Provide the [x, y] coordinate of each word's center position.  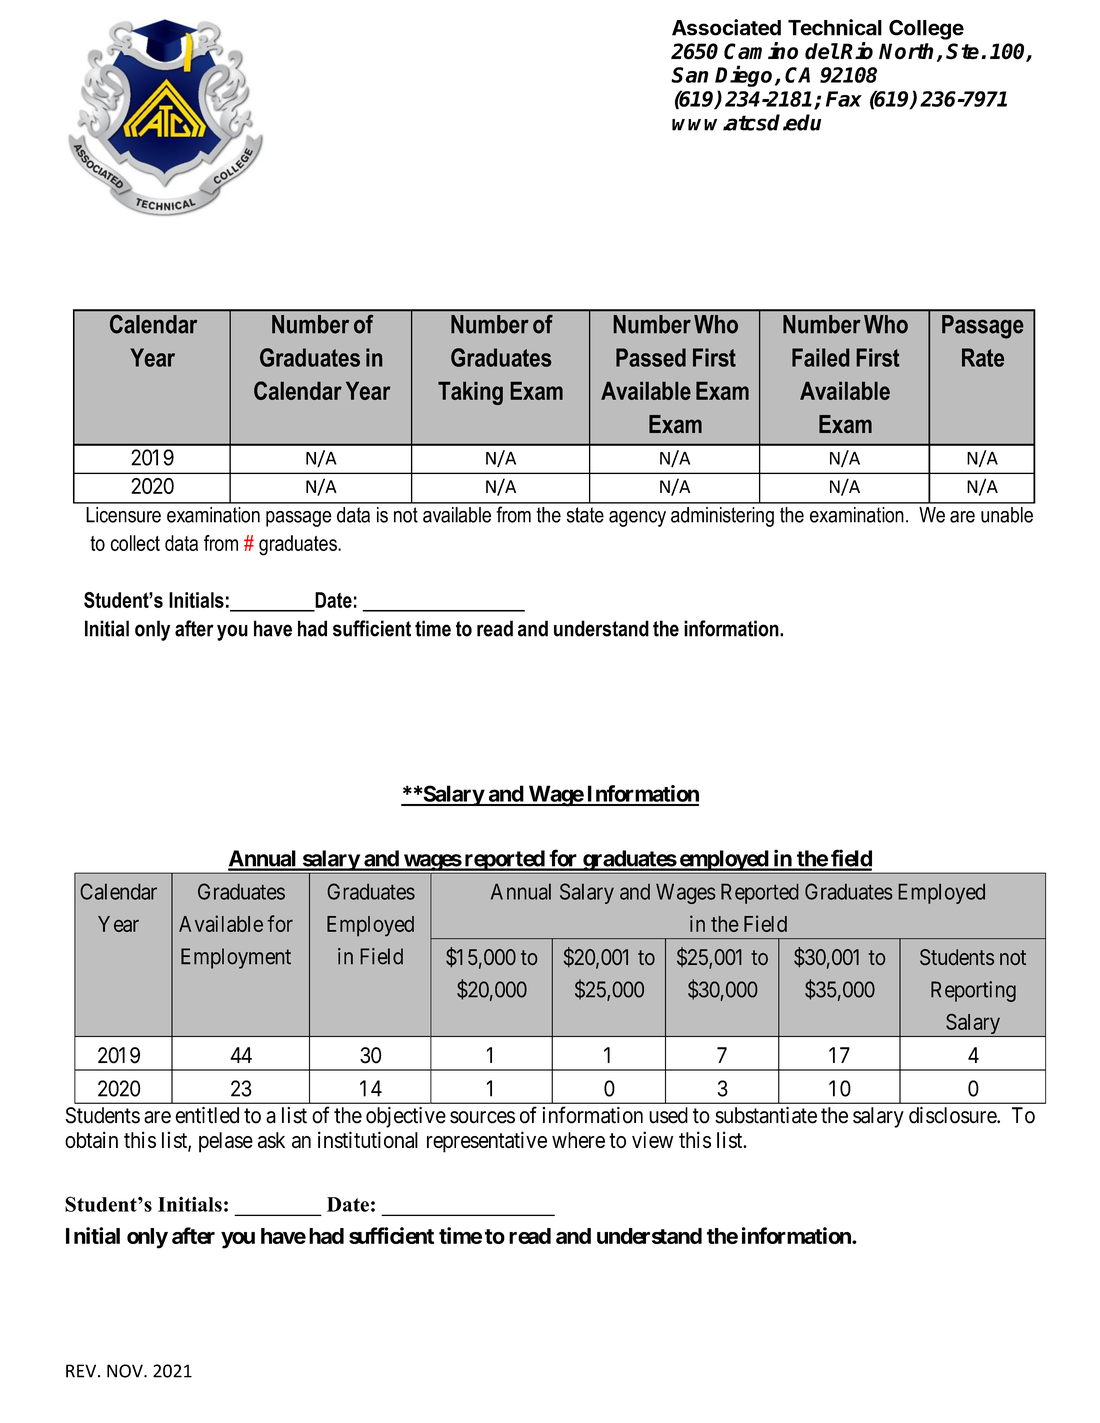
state [585, 515]
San [690, 75]
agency [637, 519]
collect [135, 543]
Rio [856, 51]
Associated [726, 27]
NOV [126, 1371]
